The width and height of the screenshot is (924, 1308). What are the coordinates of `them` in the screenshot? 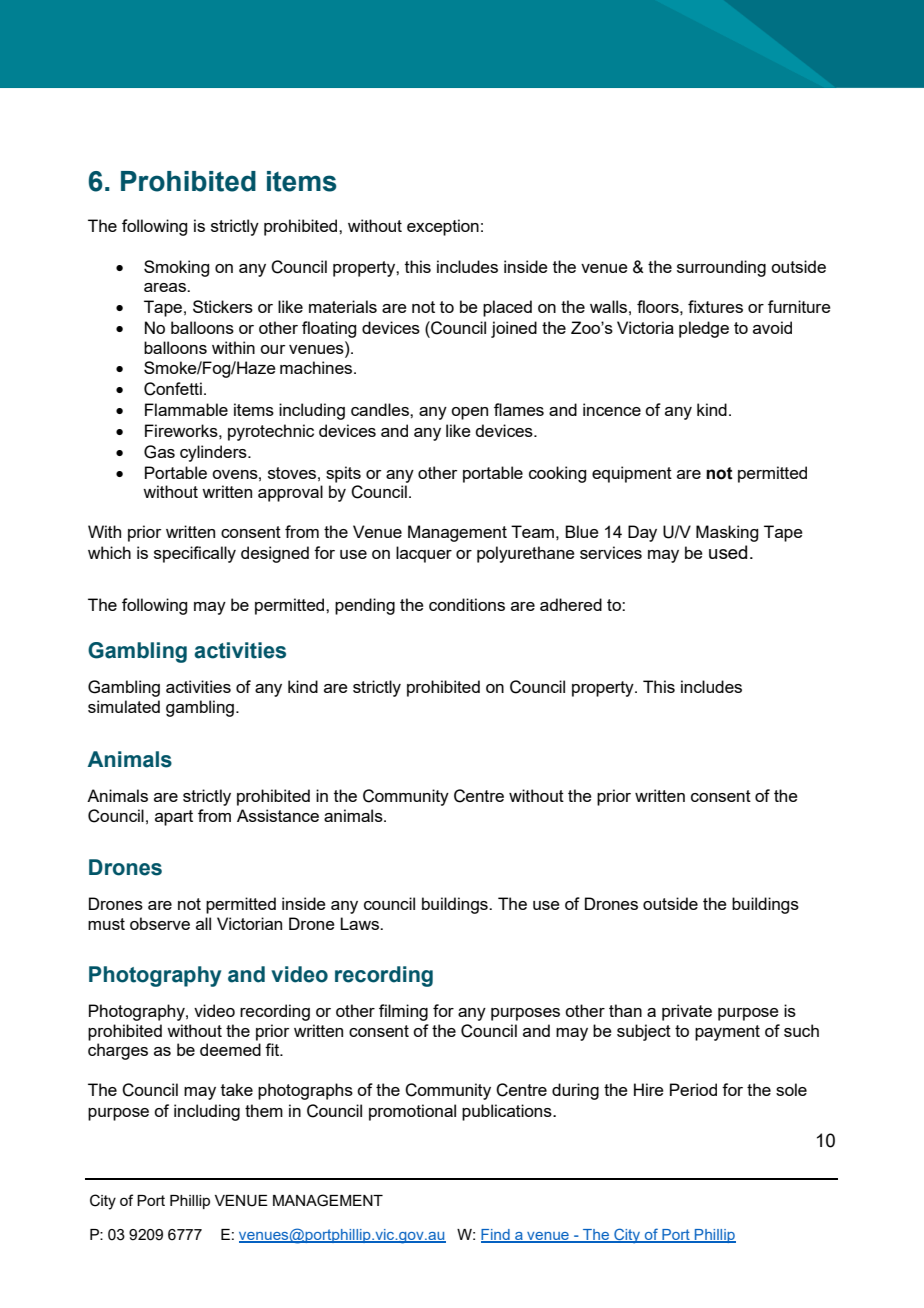 It's located at (264, 1110).
